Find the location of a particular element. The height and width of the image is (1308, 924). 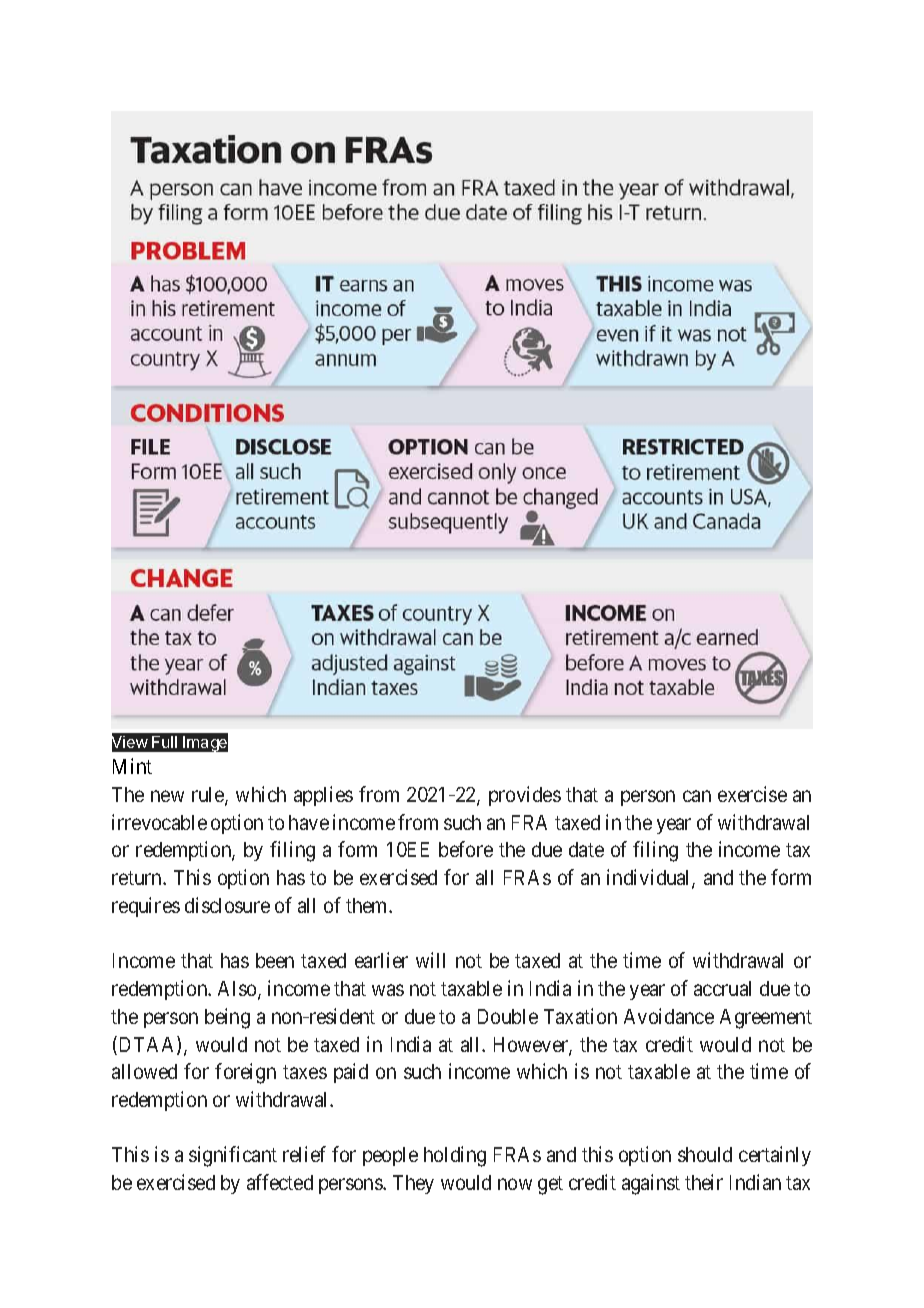

being is located at coordinates (227, 1018).
